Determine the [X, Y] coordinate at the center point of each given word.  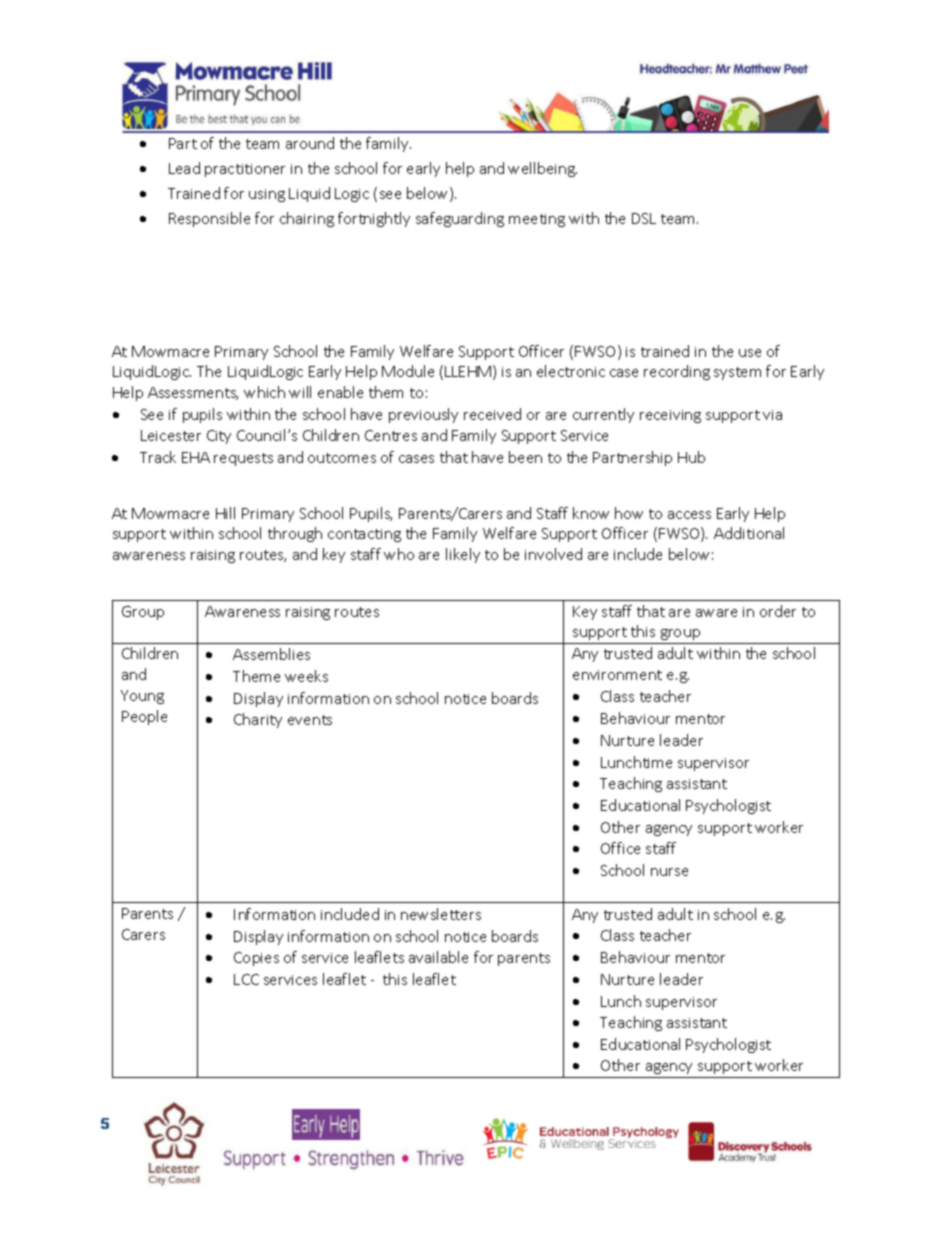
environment [617, 675]
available [438, 957]
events [310, 720]
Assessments [193, 393]
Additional [749, 533]
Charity [258, 720]
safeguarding [460, 219]
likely [463, 555]
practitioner [245, 170]
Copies [256, 959]
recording [677, 372]
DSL [644, 218]
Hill [225, 513]
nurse [669, 872]
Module [408, 371]
